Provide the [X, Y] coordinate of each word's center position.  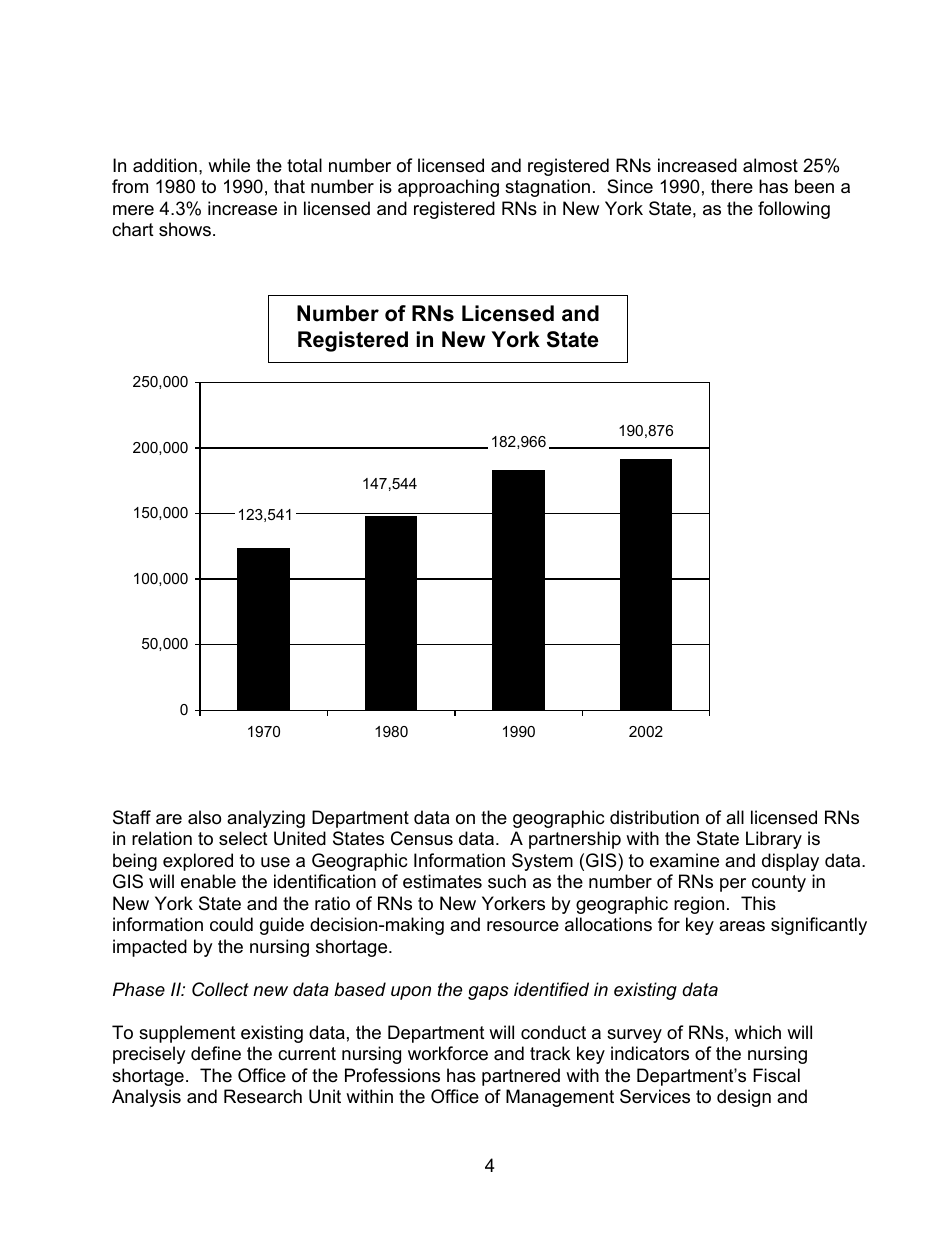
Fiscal [776, 1075]
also [204, 817]
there [732, 186]
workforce [448, 1053]
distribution [654, 817]
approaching [448, 188]
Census [422, 838]
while [229, 165]
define [216, 1053]
